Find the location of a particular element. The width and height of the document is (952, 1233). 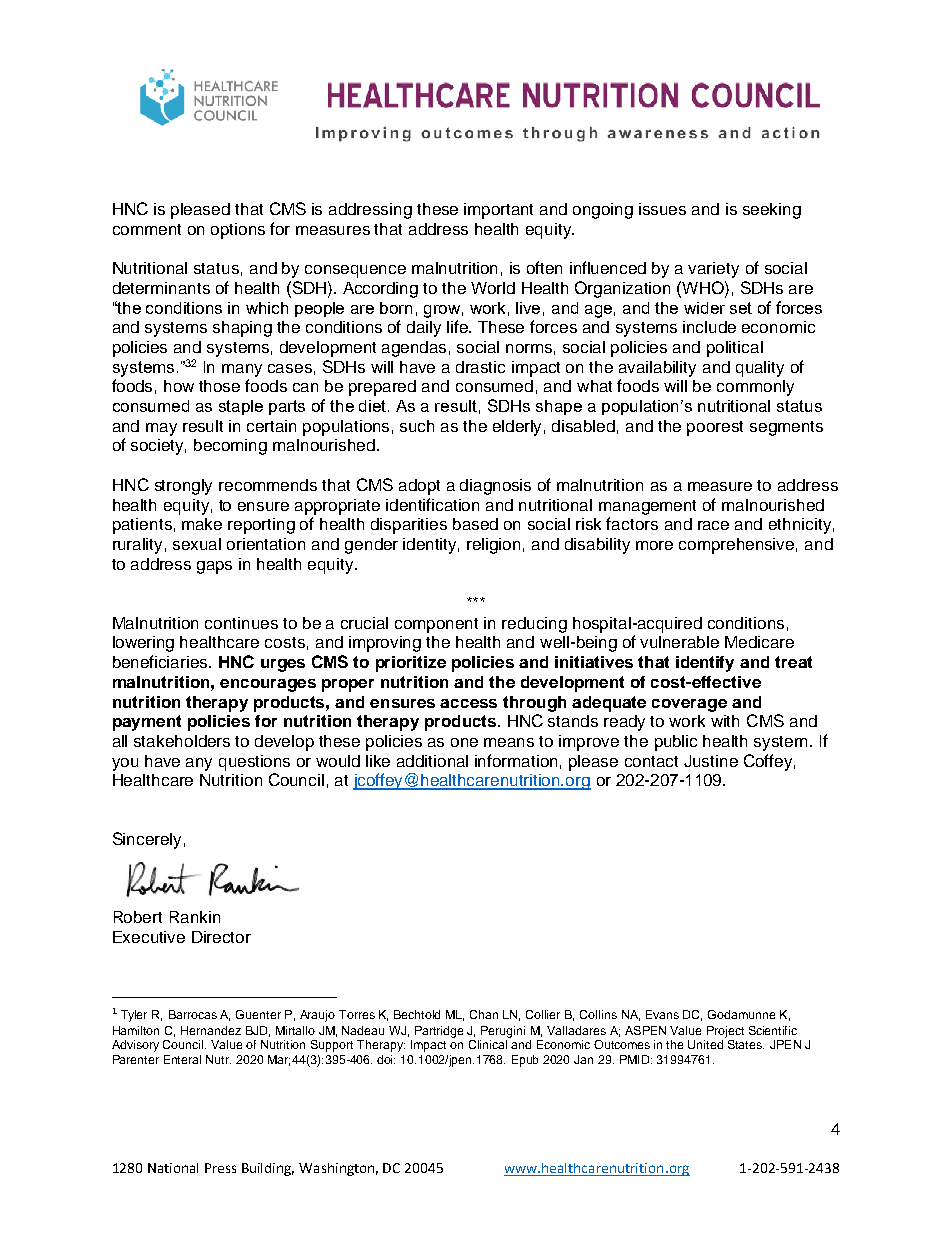

Epub is located at coordinates (525, 1061).
